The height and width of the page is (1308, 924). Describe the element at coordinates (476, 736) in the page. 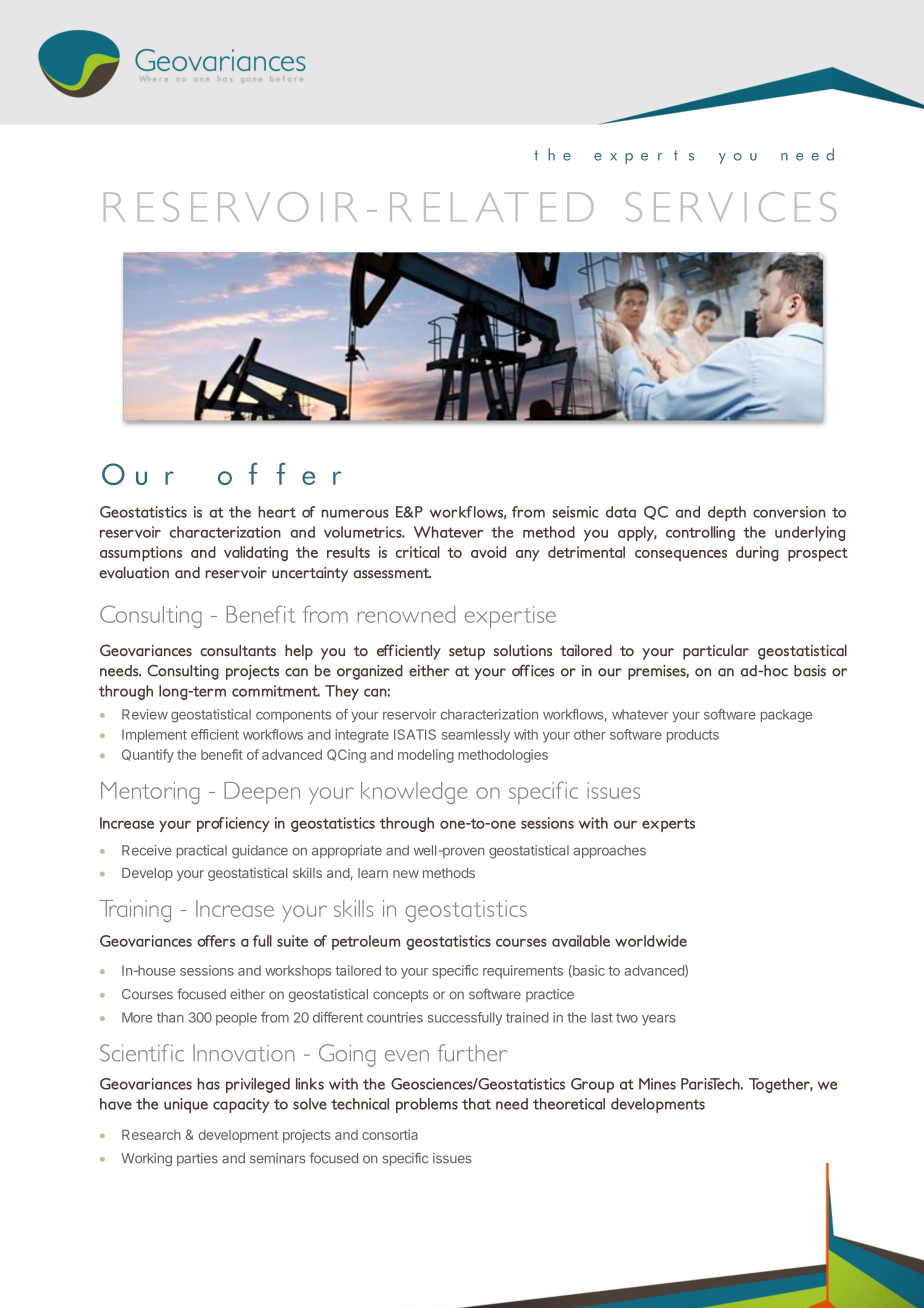

I see `seamlessly` at that location.
